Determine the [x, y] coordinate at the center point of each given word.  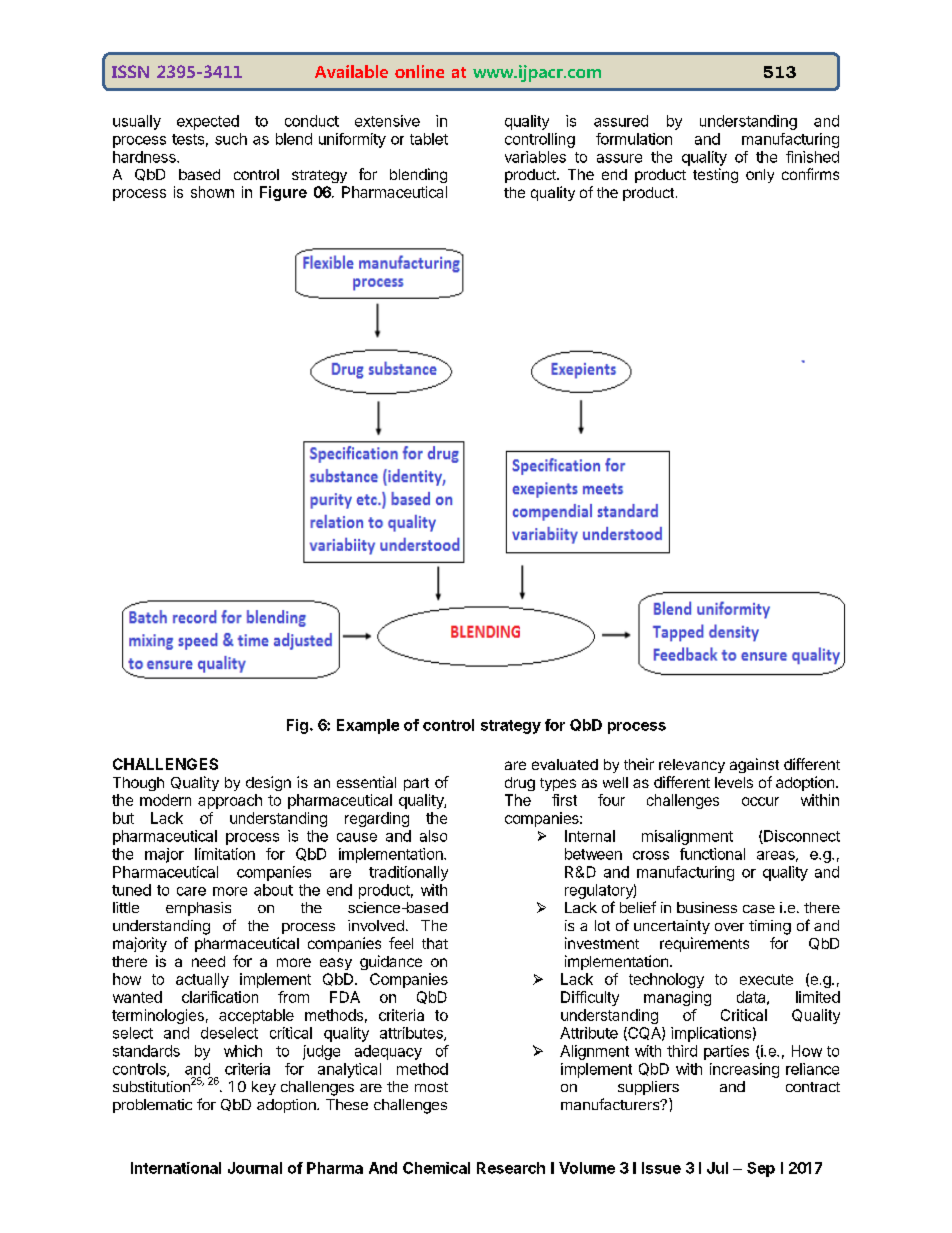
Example [368, 726]
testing [715, 175]
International [176, 1168]
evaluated [565, 764]
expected [208, 122]
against [754, 765]
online [419, 71]
